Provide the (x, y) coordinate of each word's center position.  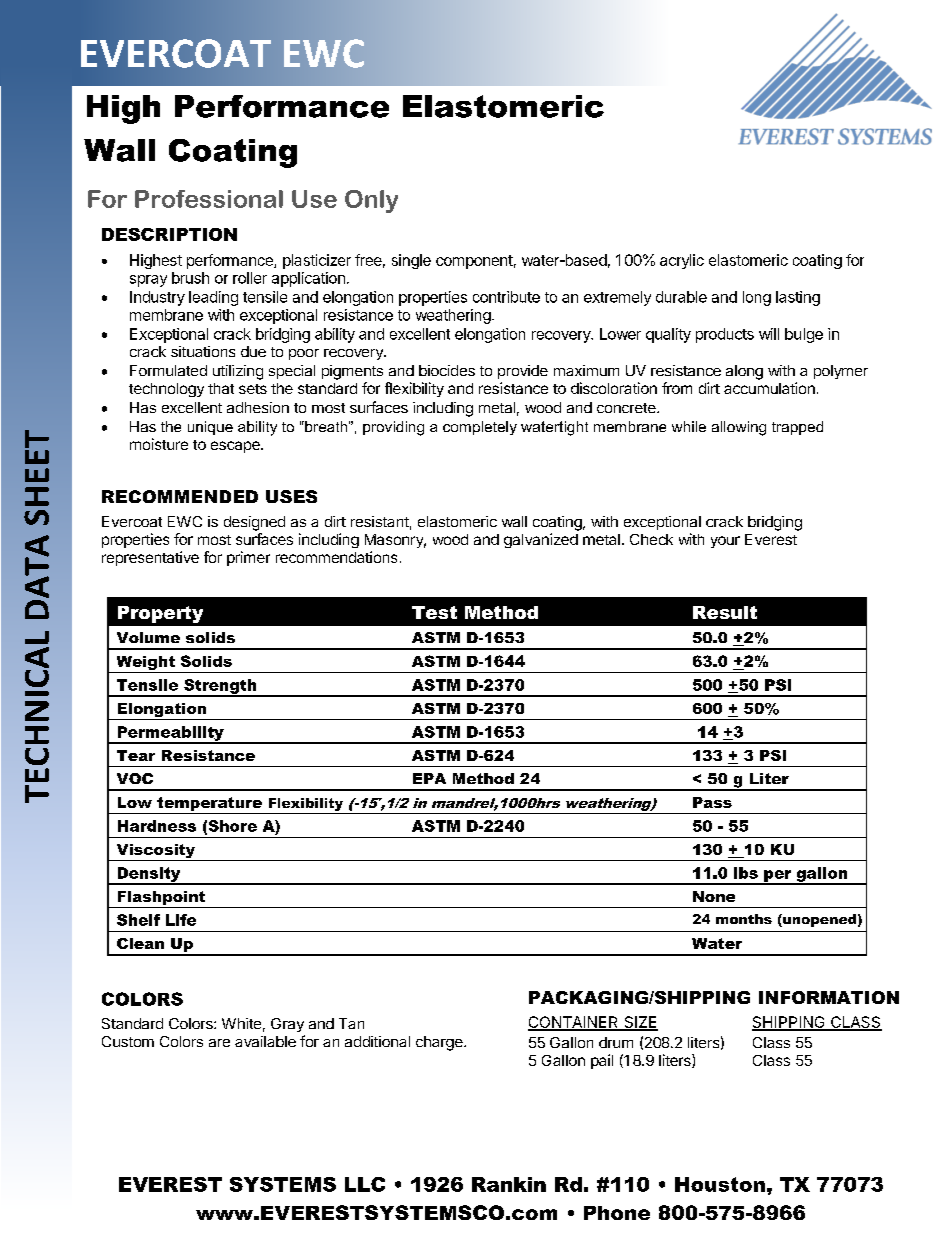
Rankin (509, 1184)
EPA (429, 778)
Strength (220, 687)
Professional (209, 199)
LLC (365, 1184)
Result (725, 612)
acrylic (682, 261)
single (411, 261)
